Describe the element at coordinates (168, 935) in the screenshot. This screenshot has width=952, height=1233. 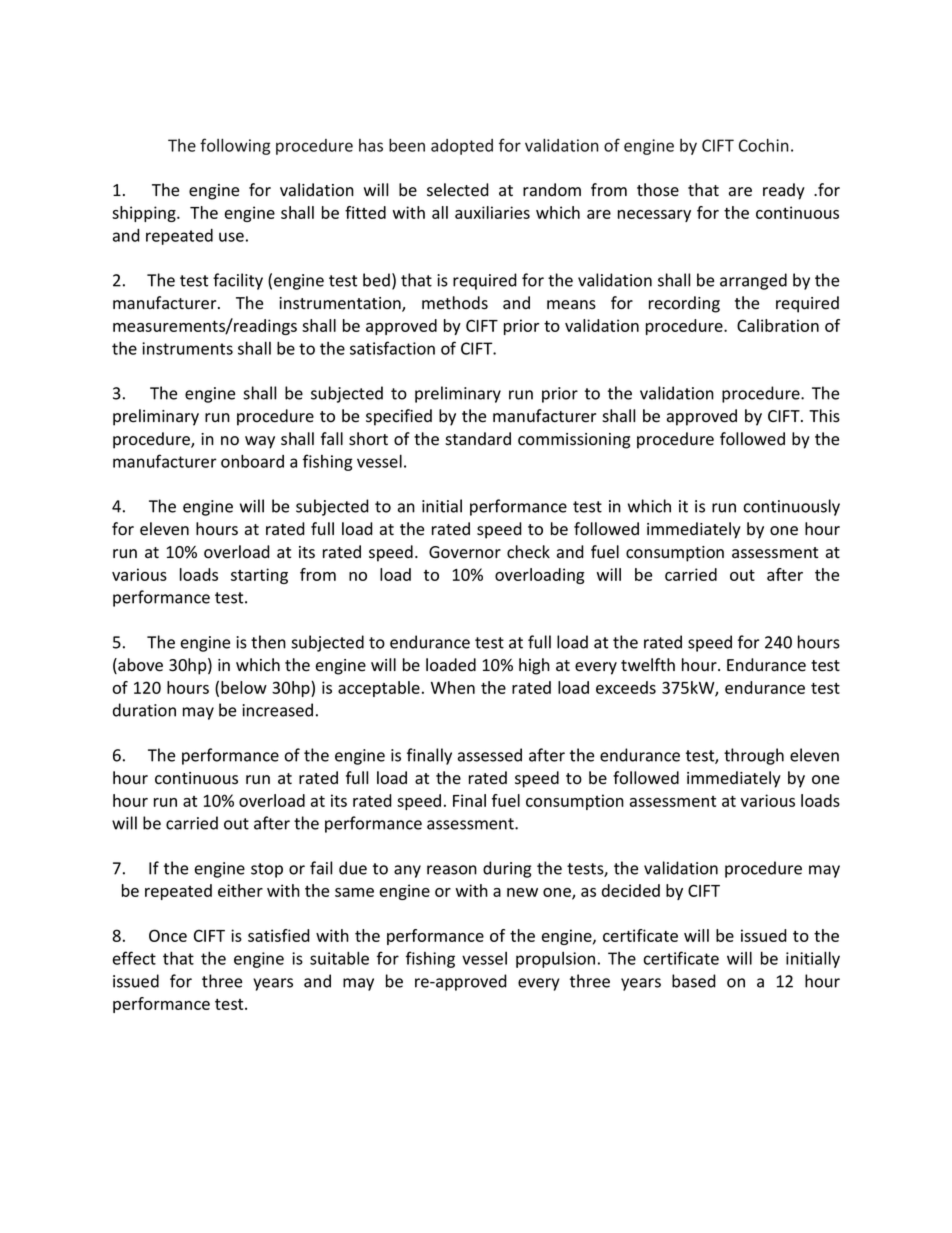
I see `Once` at that location.
